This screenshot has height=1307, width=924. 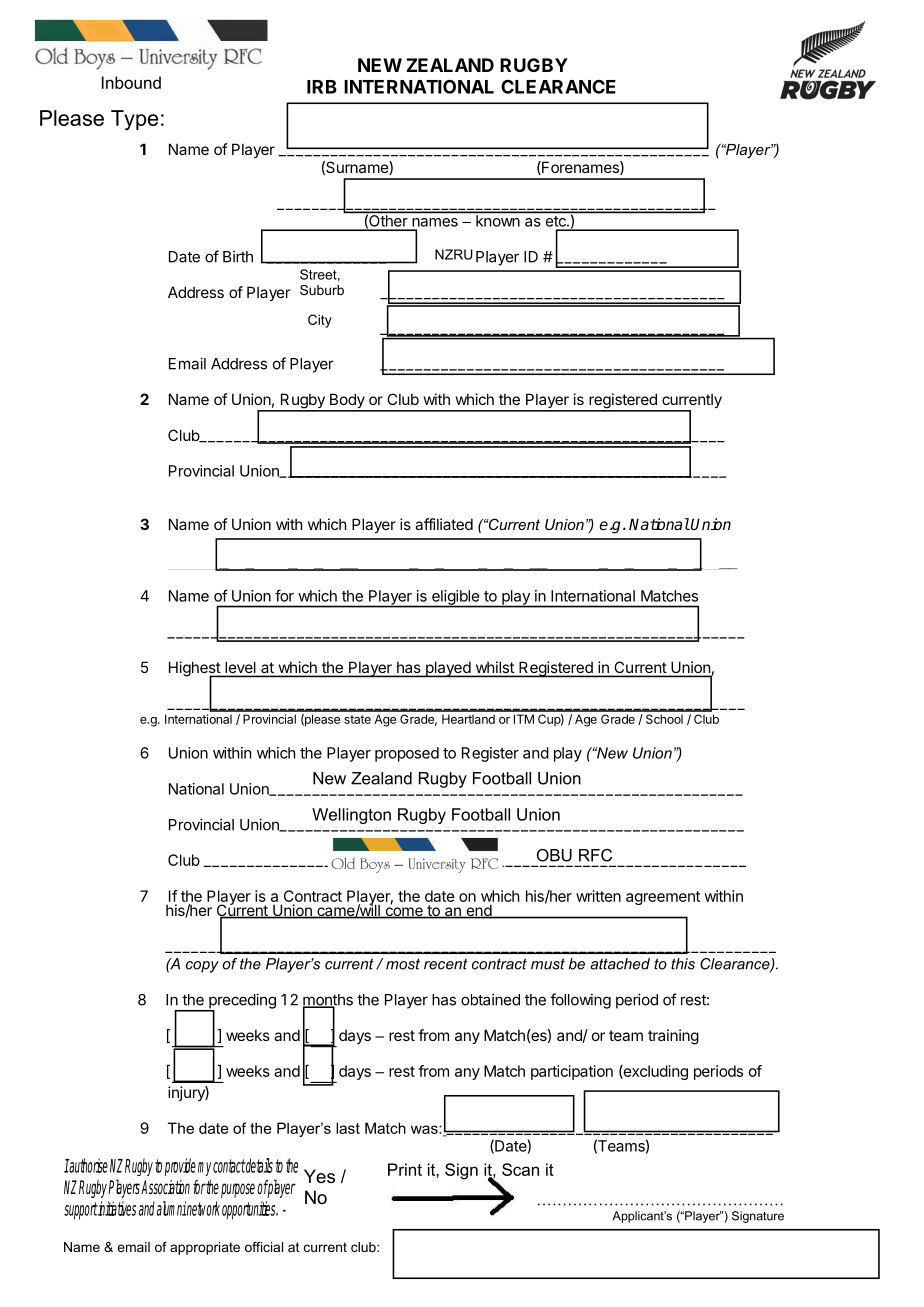 What do you see at coordinates (663, 898) in the screenshot?
I see `agreement` at bounding box center [663, 898].
